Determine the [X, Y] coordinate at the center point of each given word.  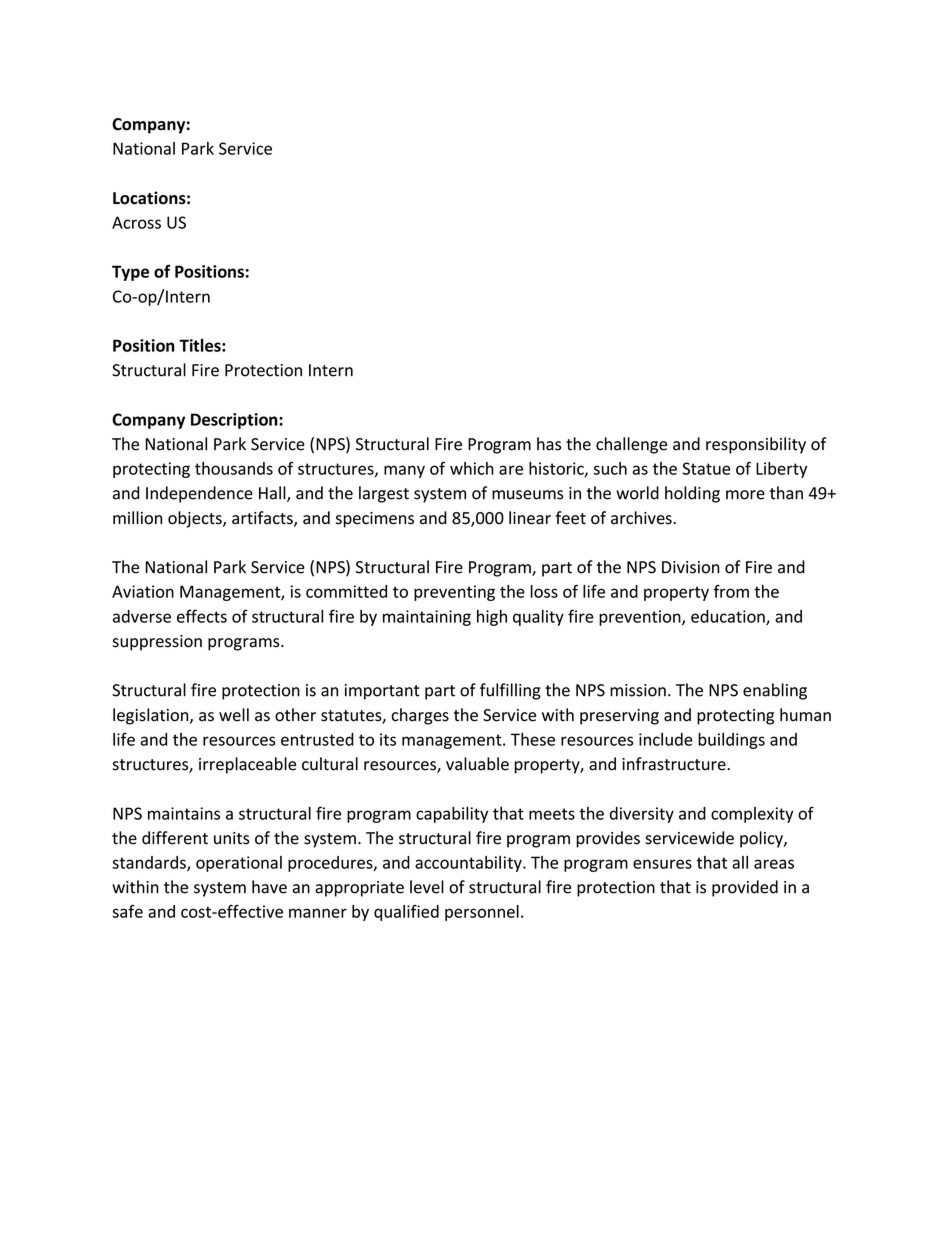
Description [235, 421]
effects [202, 616]
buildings [731, 741]
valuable [477, 764]
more [745, 495]
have [269, 887]
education [729, 617]
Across [136, 222]
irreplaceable [247, 765]
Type [130, 273]
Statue [706, 468]
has [549, 444]
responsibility [756, 445]
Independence [199, 494]
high [492, 618]
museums [527, 495]
